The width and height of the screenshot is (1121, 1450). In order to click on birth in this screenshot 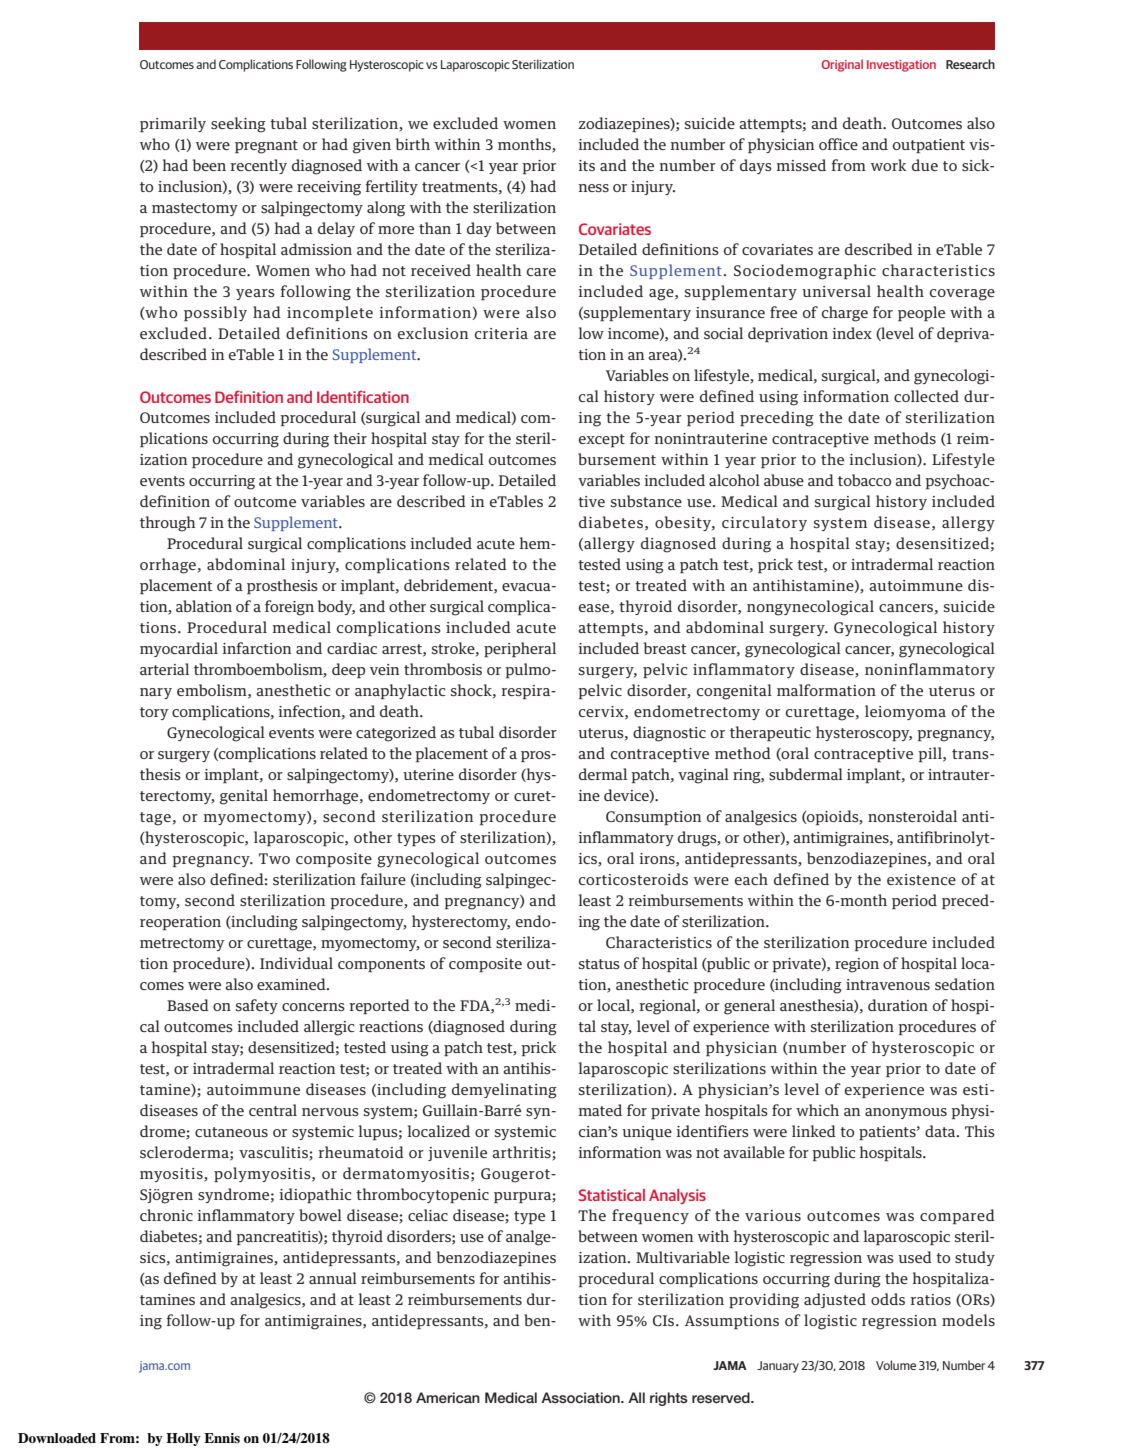, I will do `click(413, 144)`.
